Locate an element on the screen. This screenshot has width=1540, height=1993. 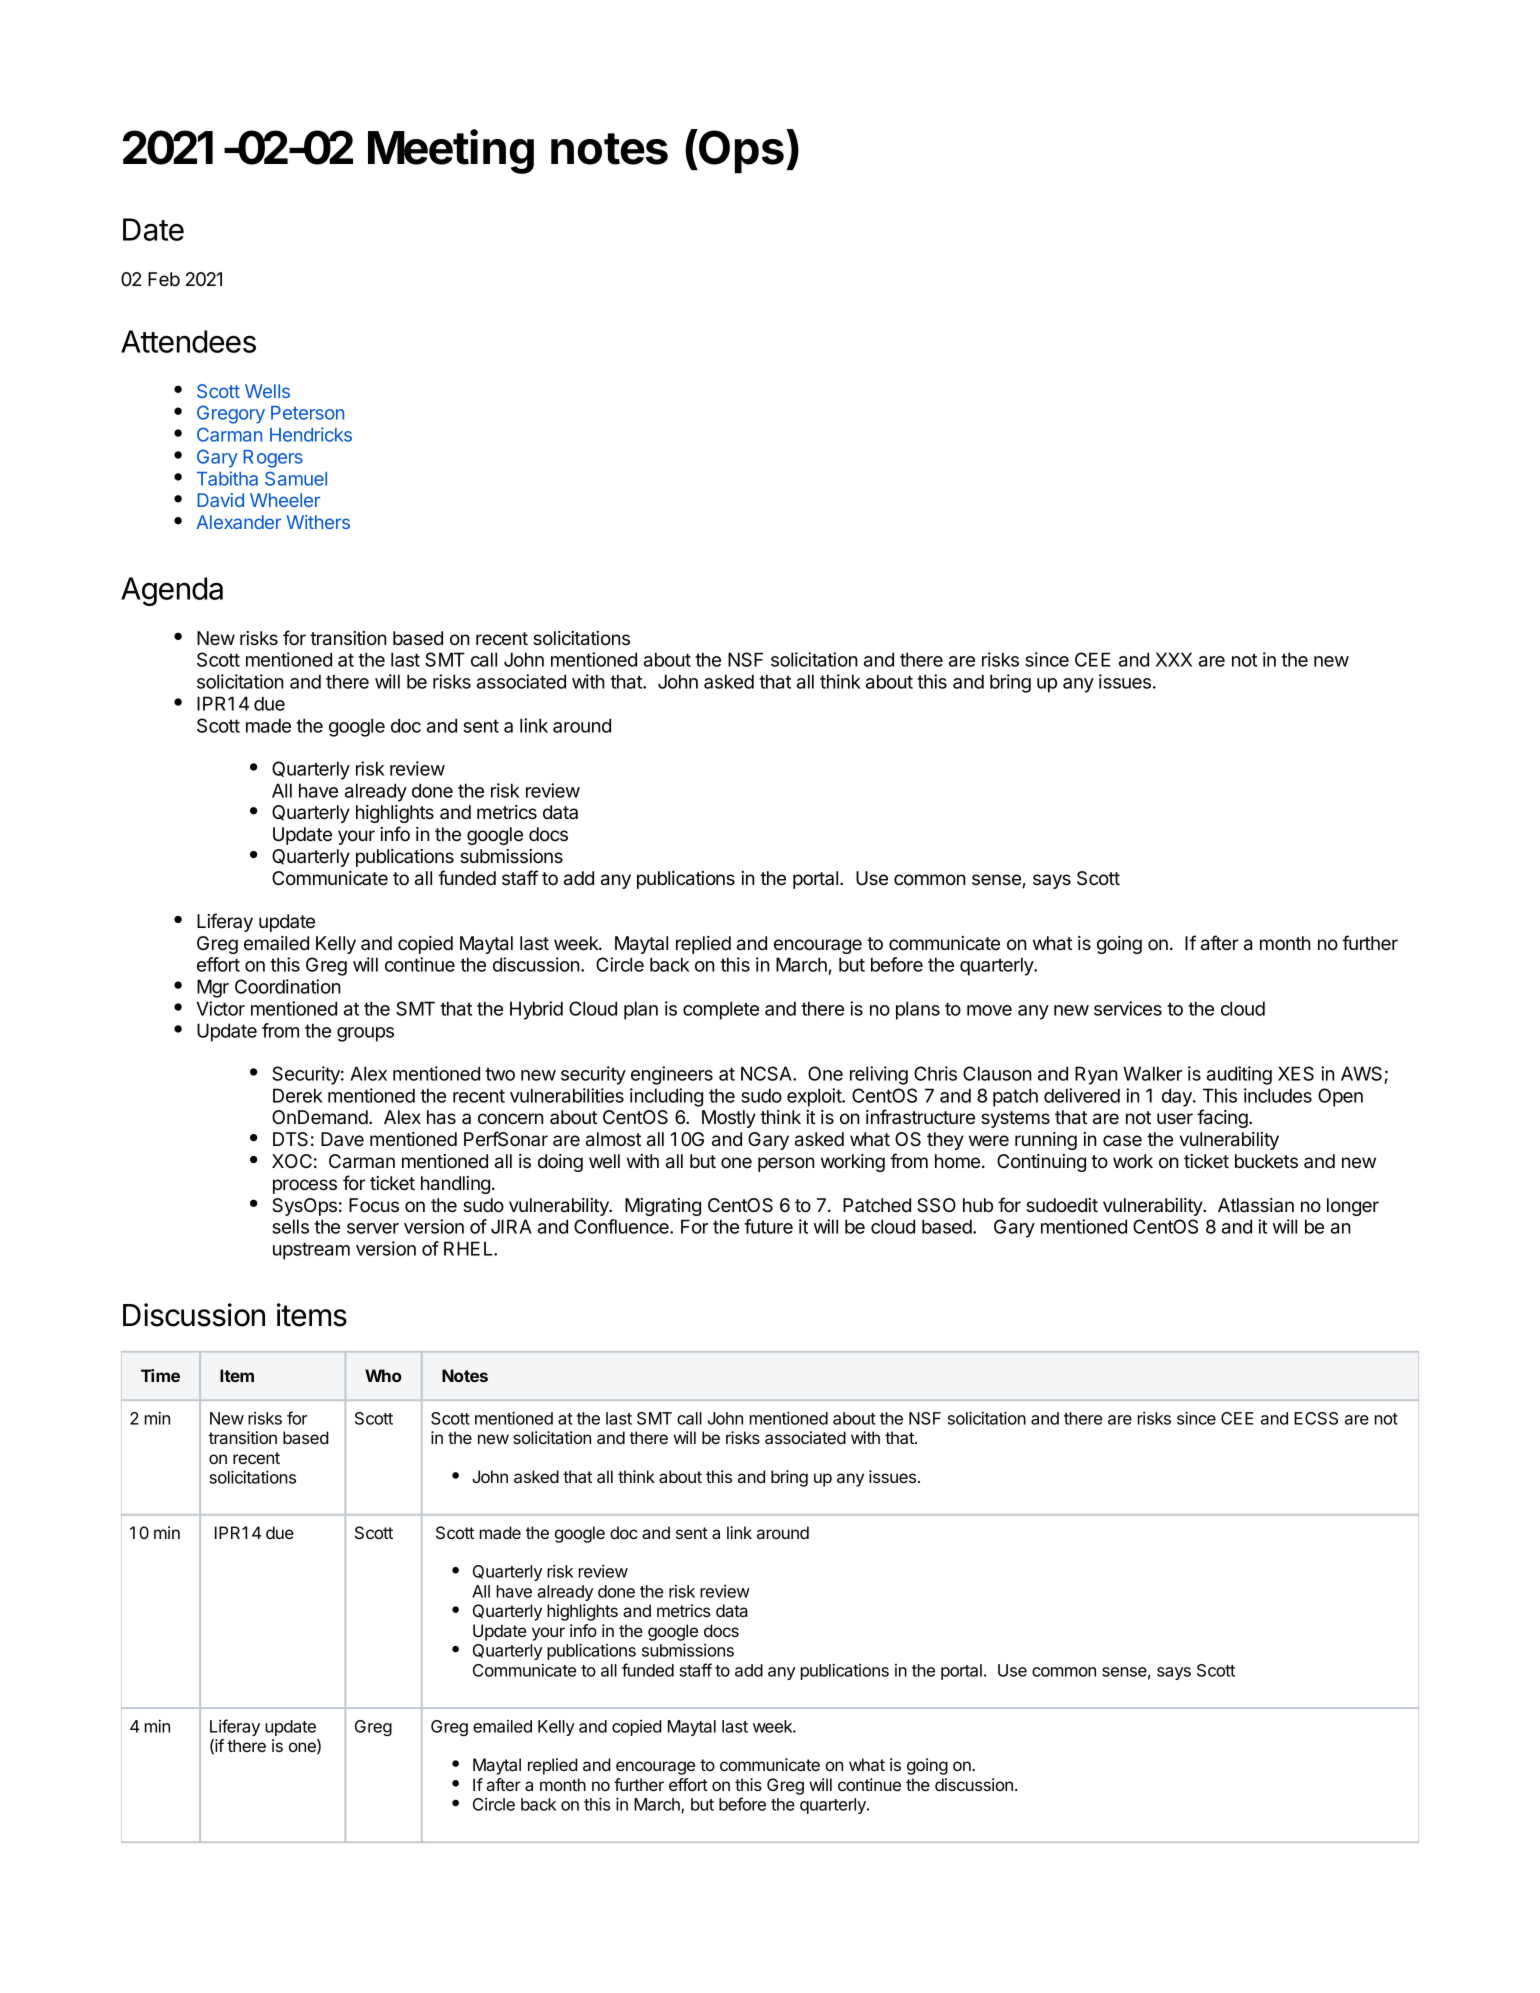
Who is located at coordinates (383, 1375).
